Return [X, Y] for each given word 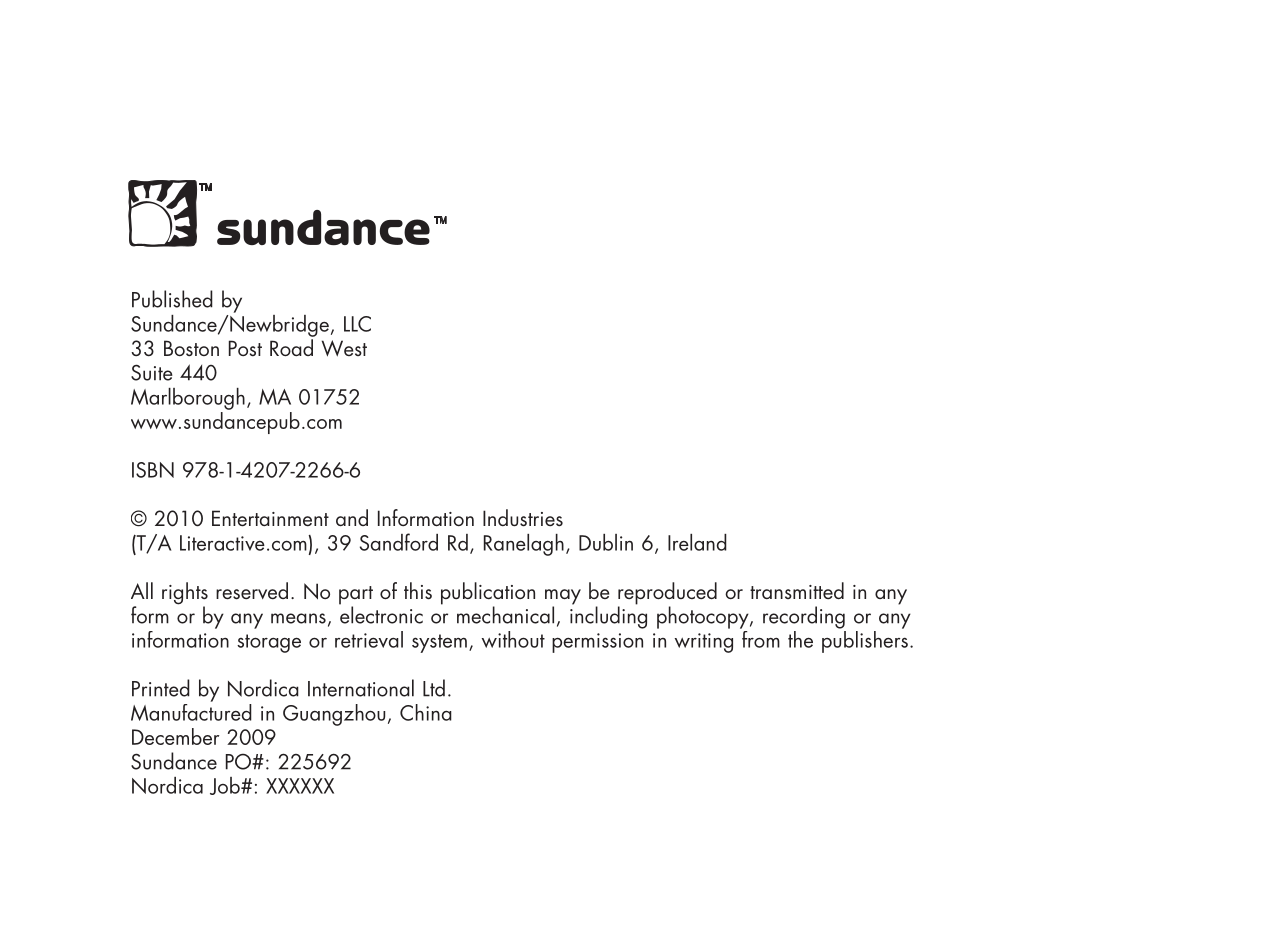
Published [172, 299]
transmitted [797, 590]
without [513, 639]
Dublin [606, 542]
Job [226, 786]
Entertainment [270, 518]
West [344, 348]
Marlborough [188, 399]
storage [269, 643]
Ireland [697, 542]
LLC [357, 324]
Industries [523, 518]
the [800, 639]
